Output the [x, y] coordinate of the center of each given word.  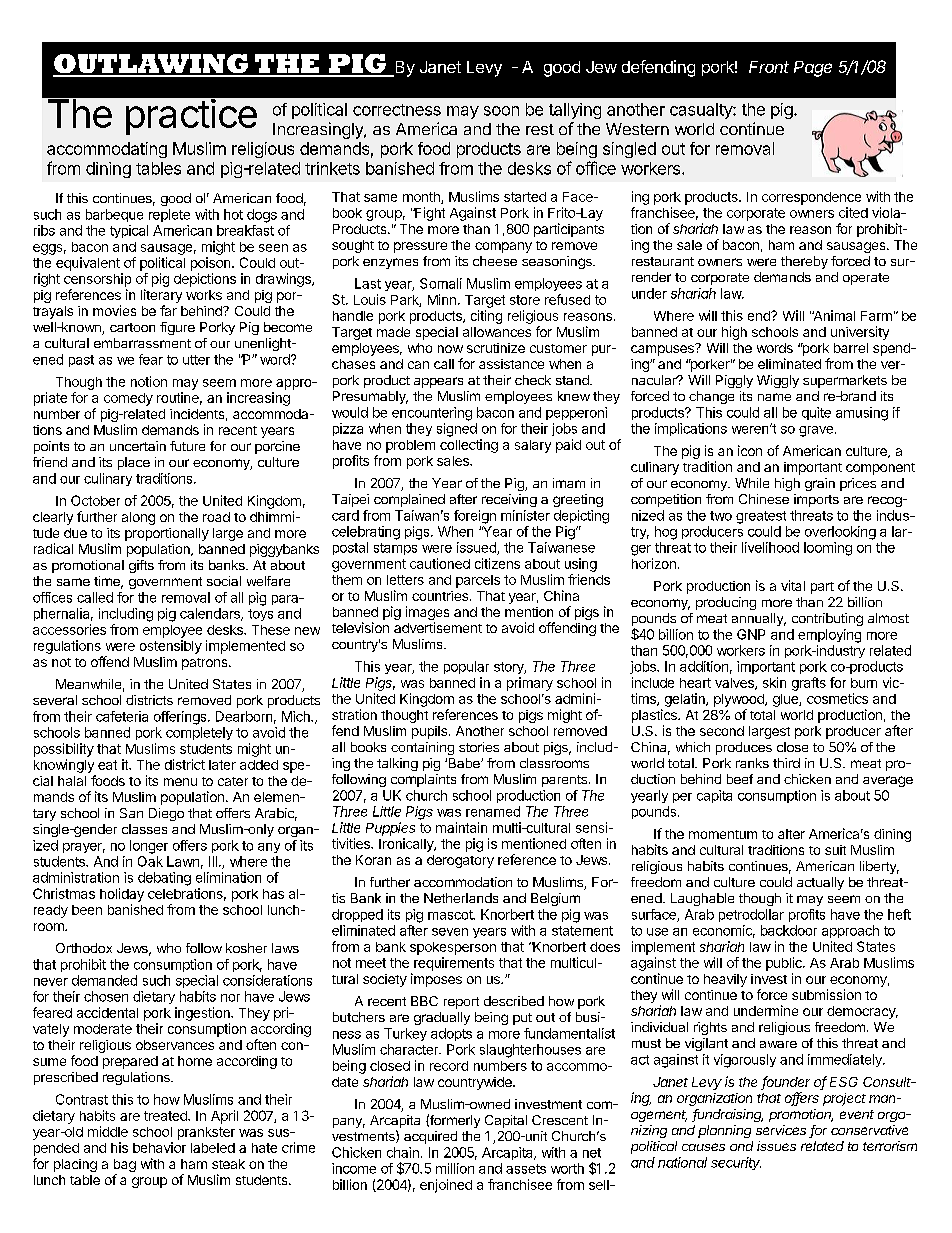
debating [164, 879]
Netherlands [461, 898]
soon [501, 111]
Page [813, 69]
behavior [159, 1147]
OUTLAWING [151, 65]
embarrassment [142, 343]
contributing [827, 619]
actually [820, 883]
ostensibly [171, 647]
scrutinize [496, 348]
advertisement [438, 627]
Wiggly [778, 381]
